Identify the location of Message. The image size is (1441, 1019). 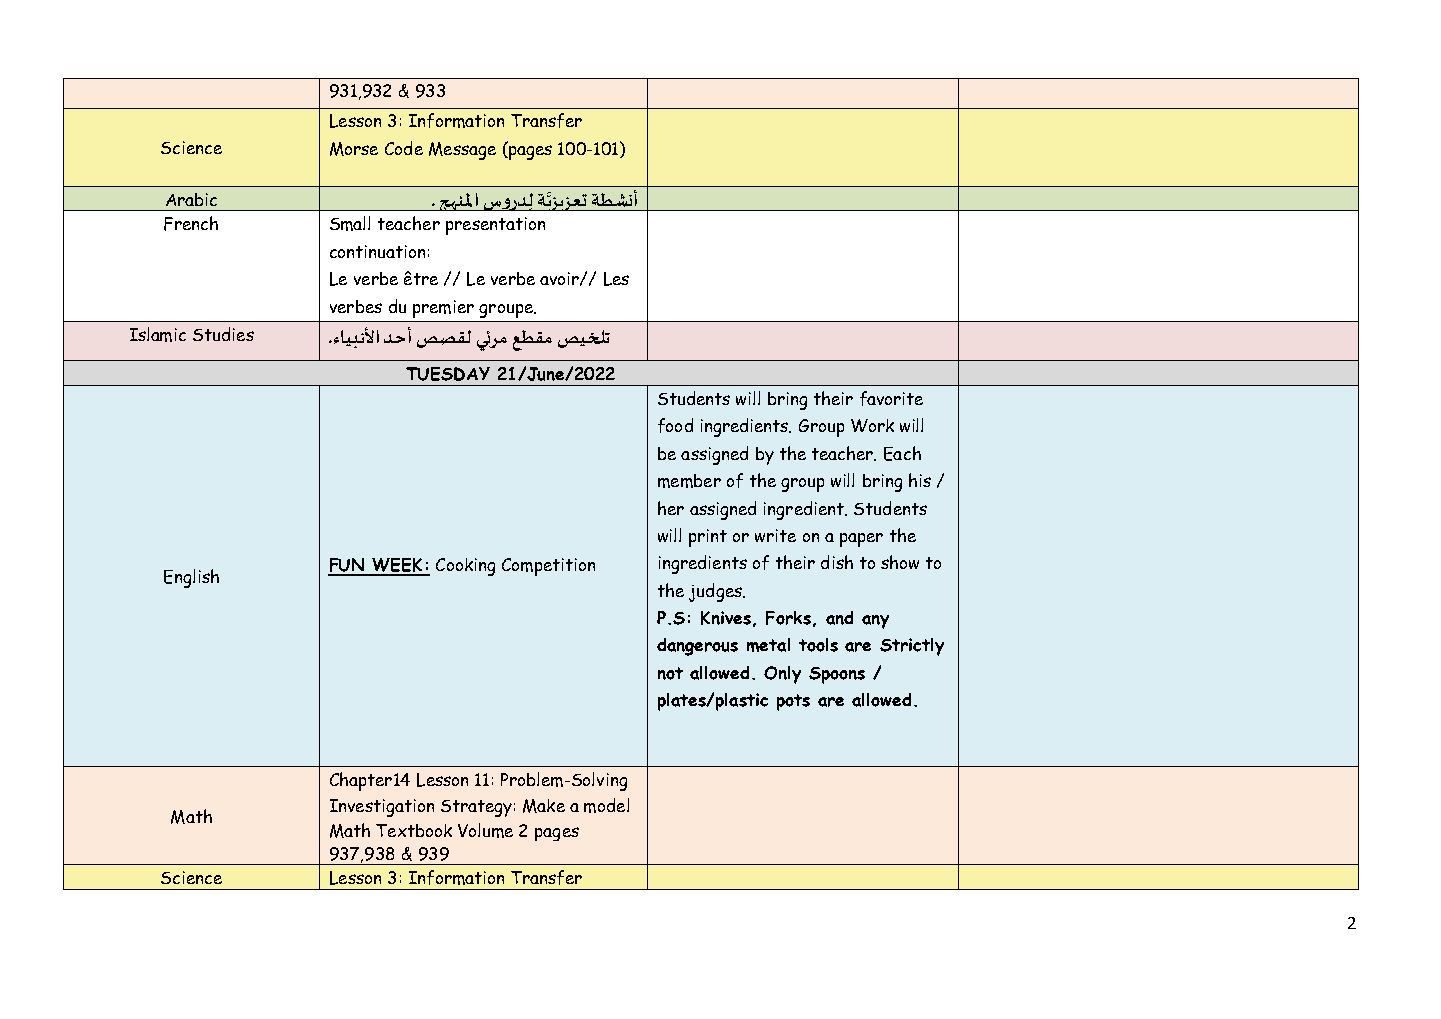
(462, 151).
